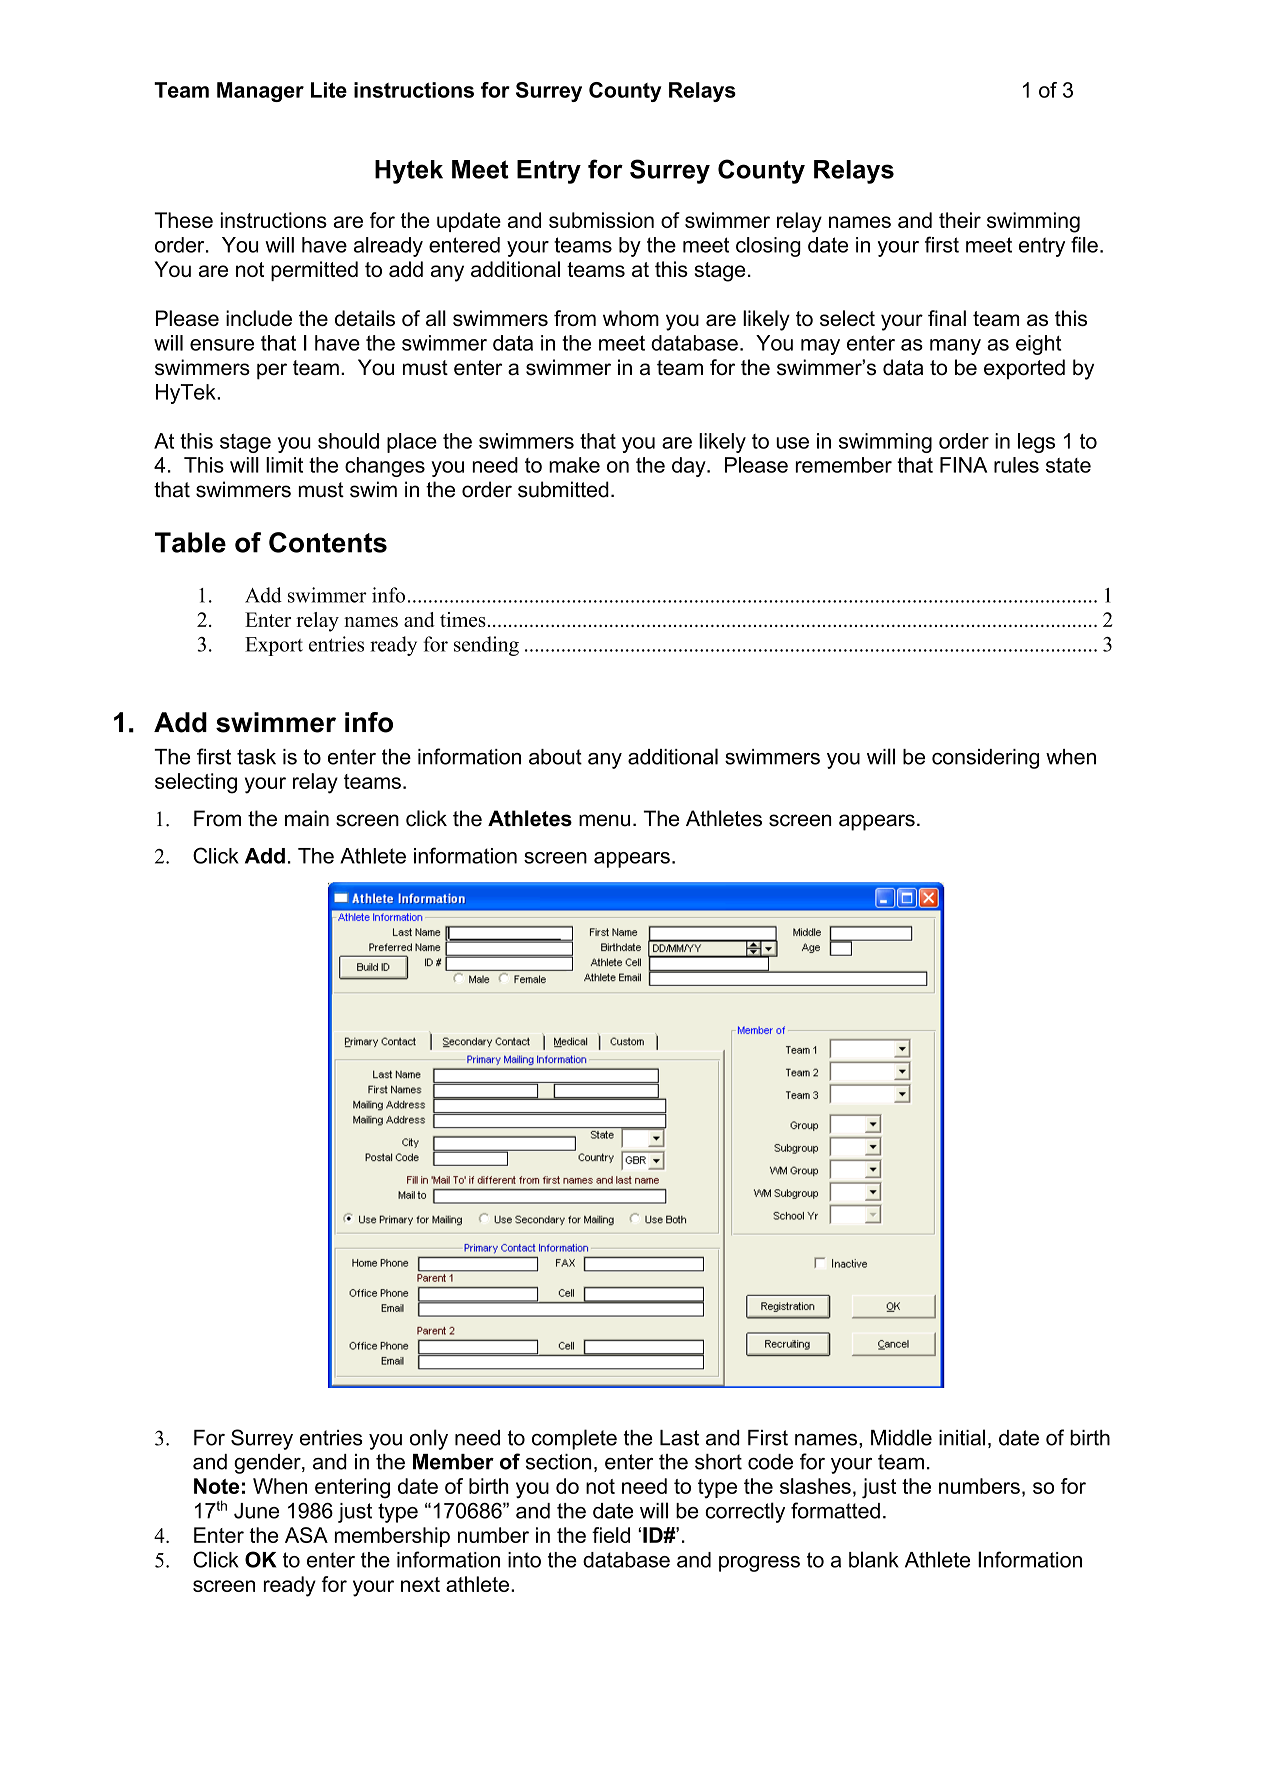 This document has width=1267, height=1792. Describe the element at coordinates (1016, 465) in the document. I see `rules` at that location.
